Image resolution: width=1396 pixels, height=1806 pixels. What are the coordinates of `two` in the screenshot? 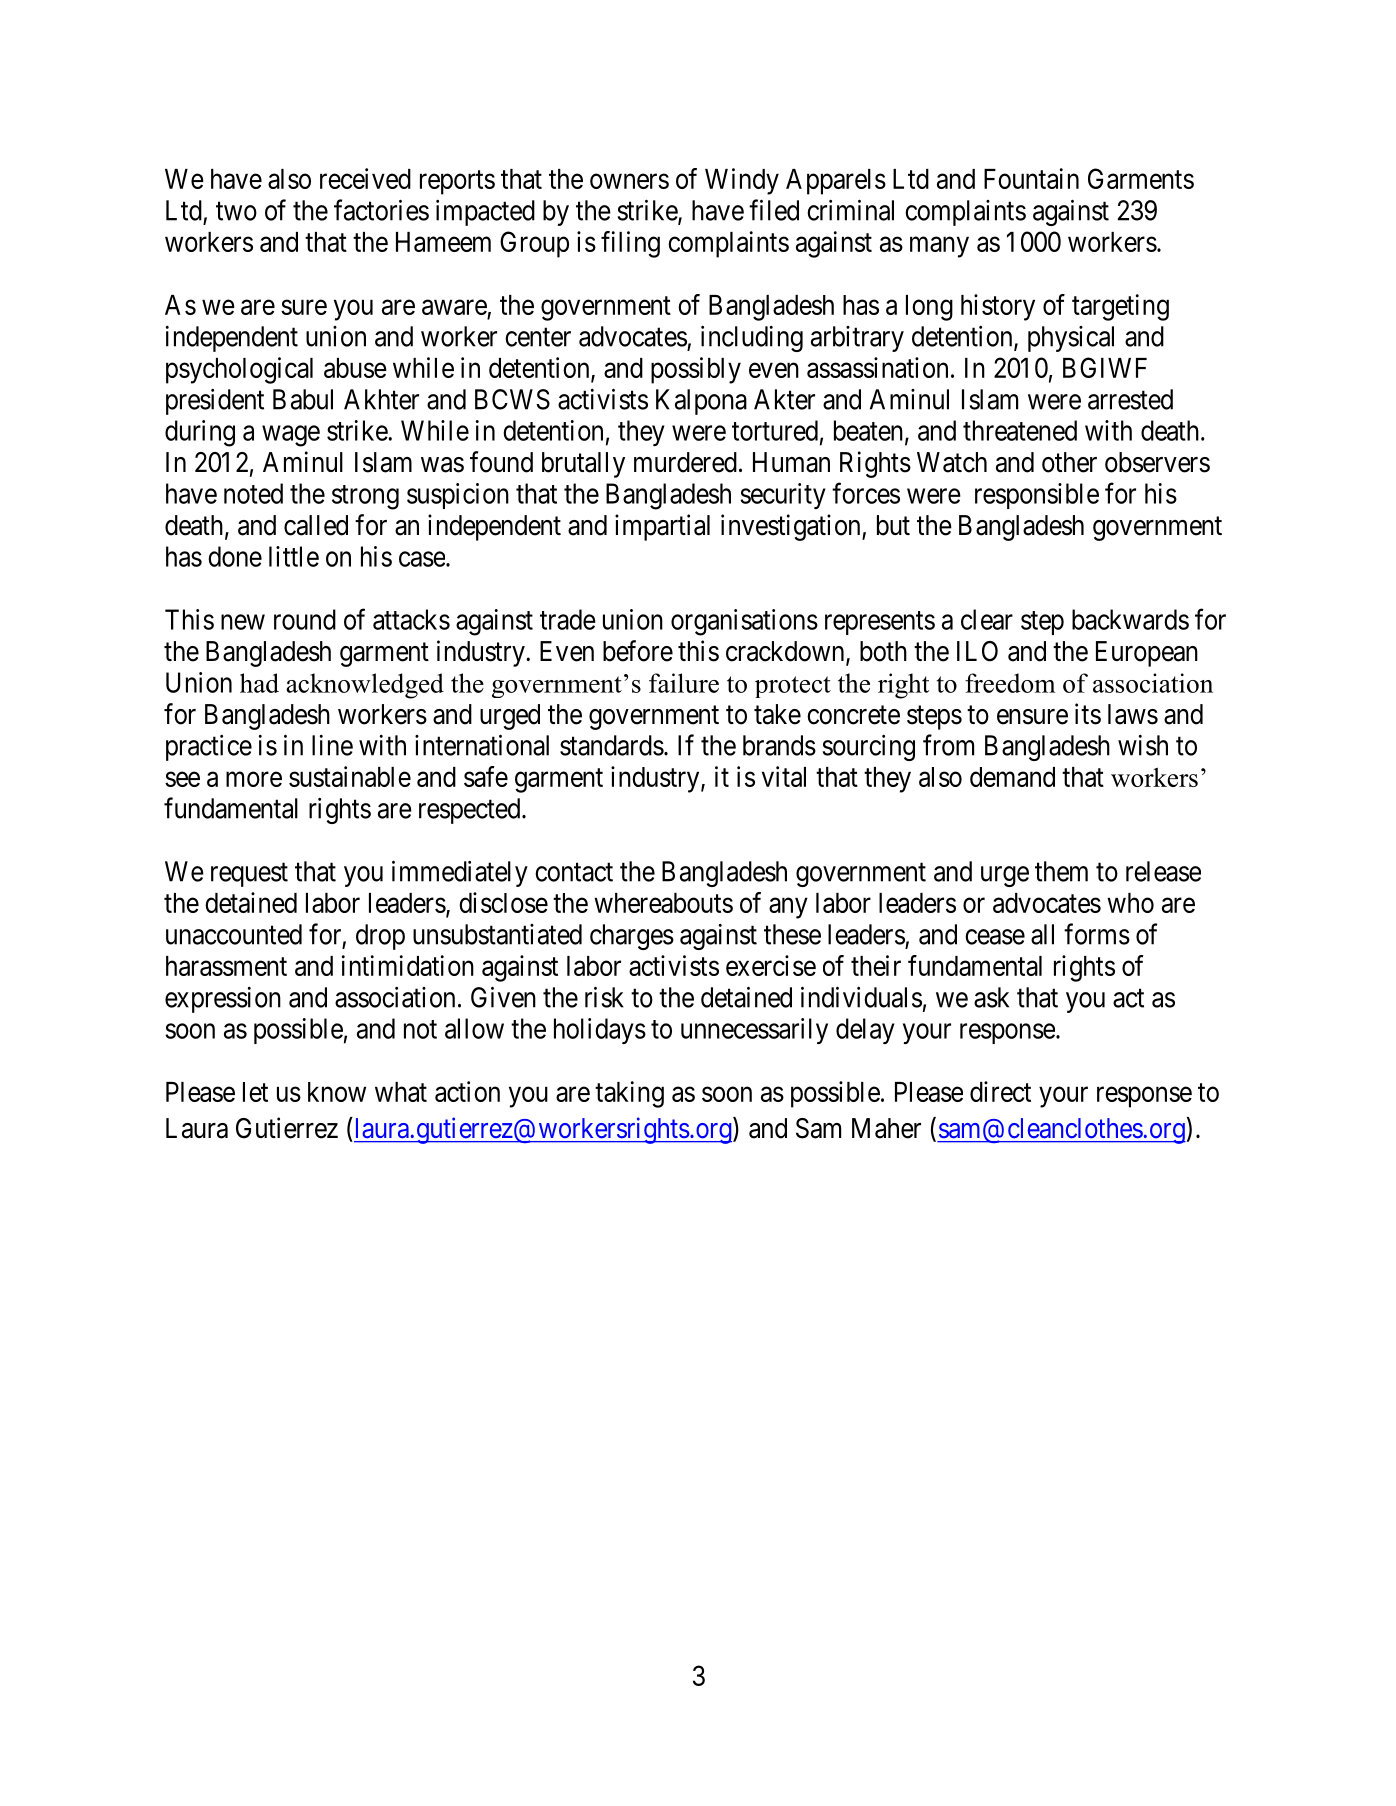 It's located at (236, 211).
